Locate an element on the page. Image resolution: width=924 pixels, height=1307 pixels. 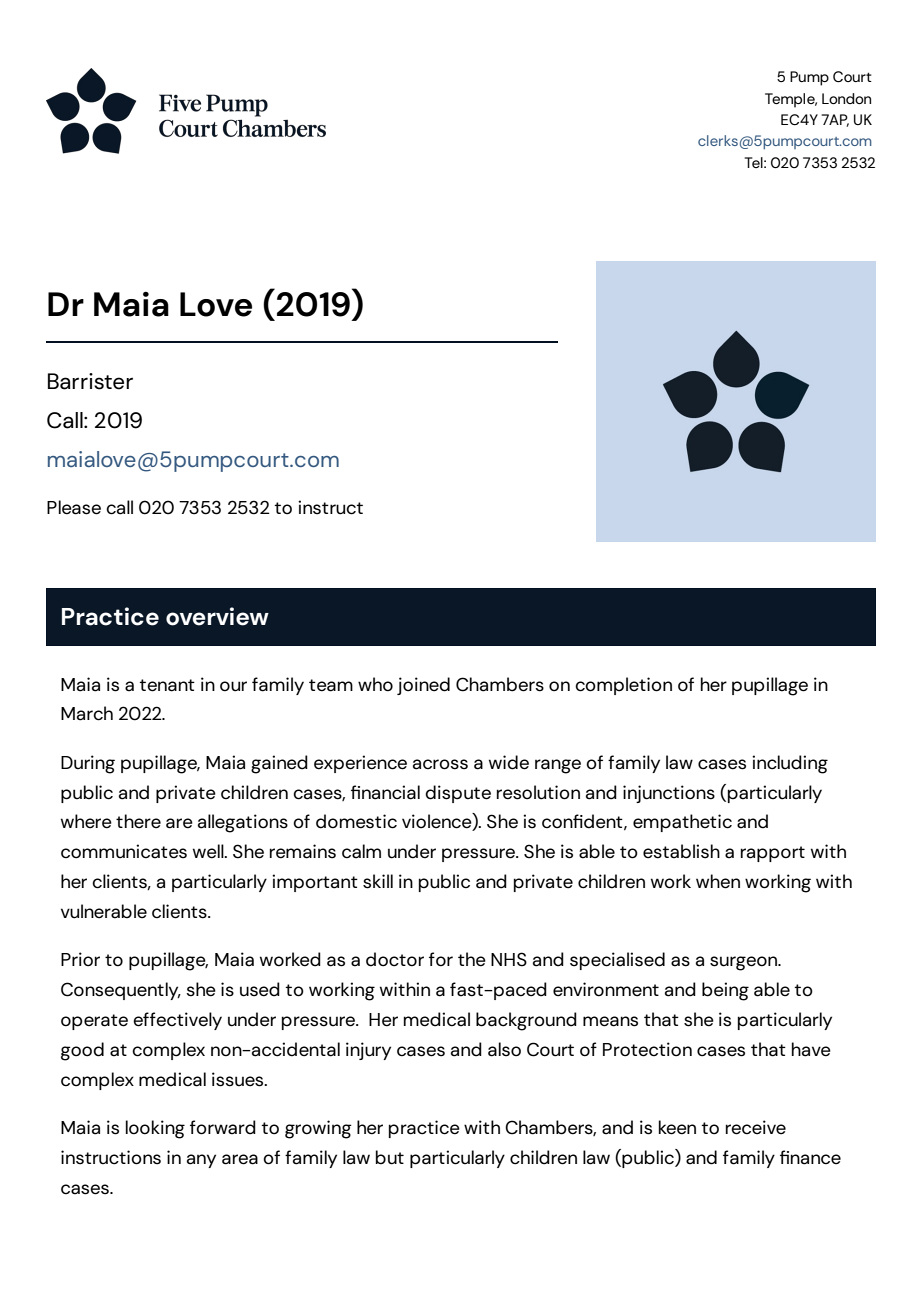
joined is located at coordinates (423, 686).
